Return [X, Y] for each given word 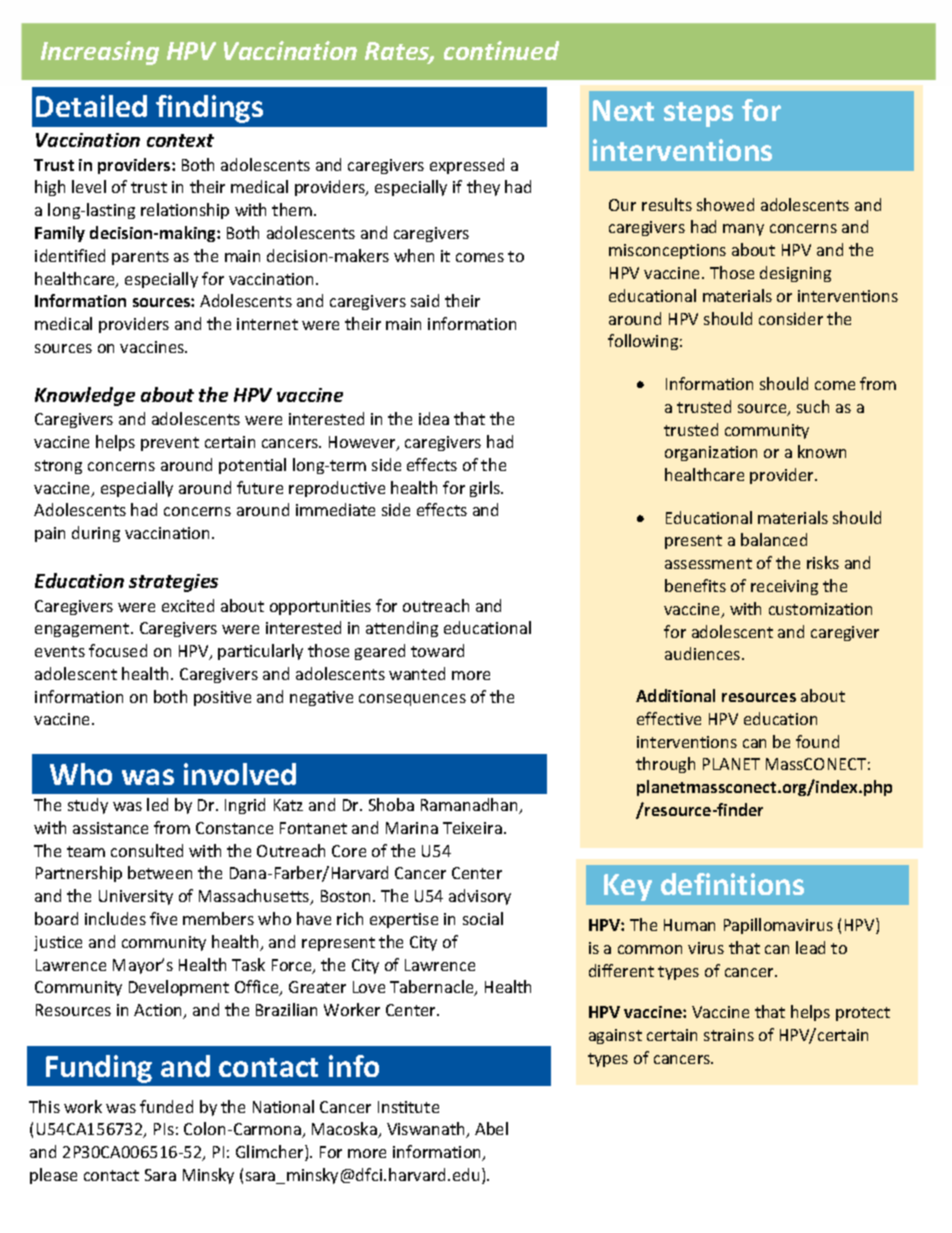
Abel [491, 1128]
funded [166, 1106]
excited [188, 605]
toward [437, 650]
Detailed [91, 106]
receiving [784, 587]
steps [698, 114]
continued [501, 50]
